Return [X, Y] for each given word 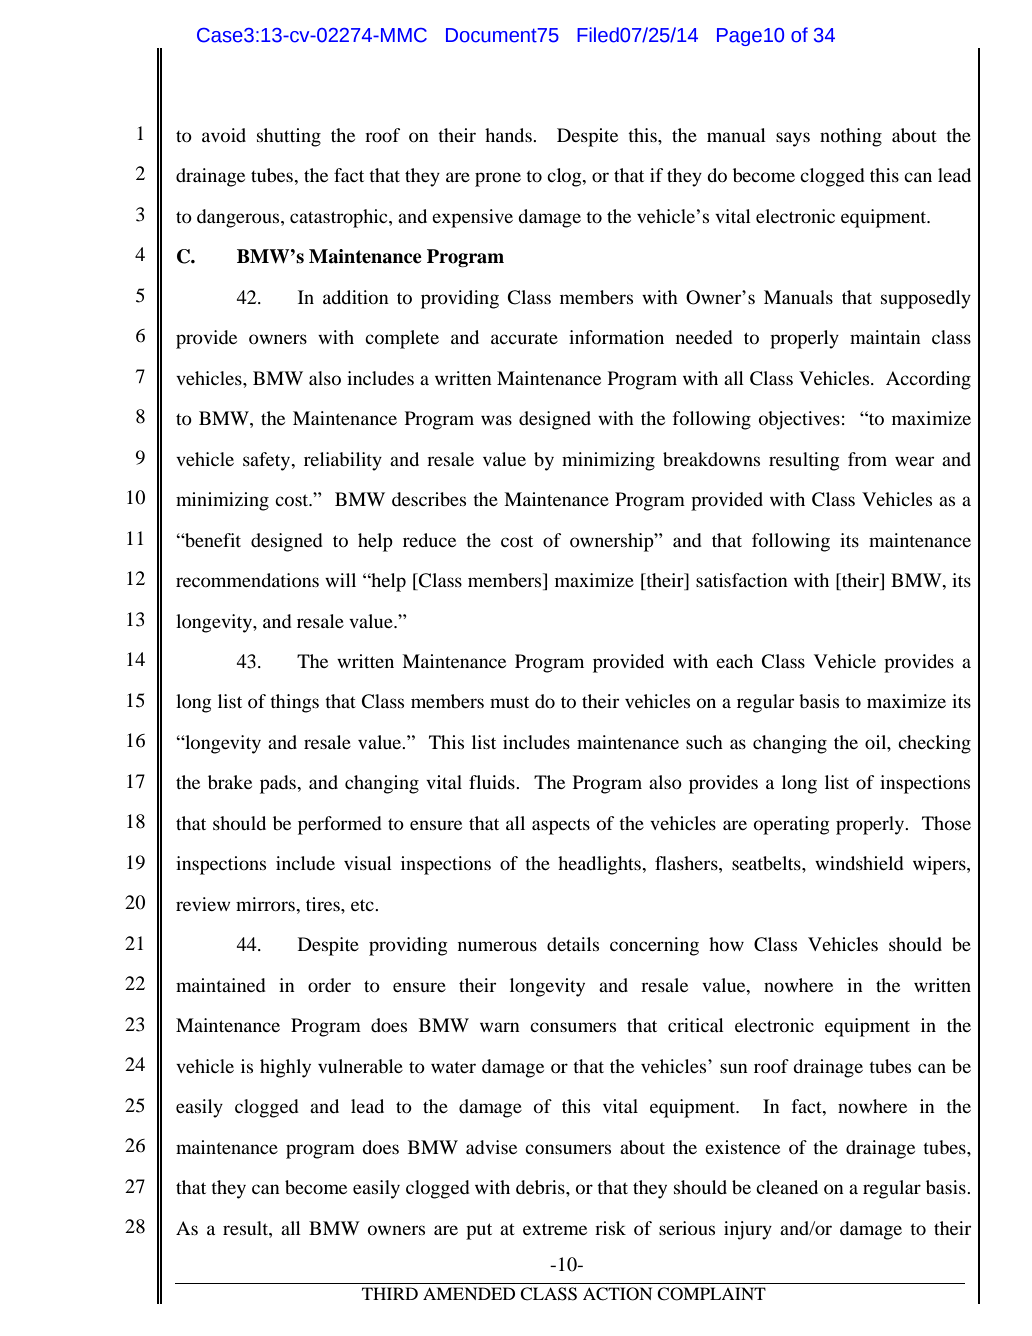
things [294, 703]
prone [498, 179]
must [509, 702]
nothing [851, 137]
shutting [289, 137]
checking [934, 744]
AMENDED [469, 1293]
